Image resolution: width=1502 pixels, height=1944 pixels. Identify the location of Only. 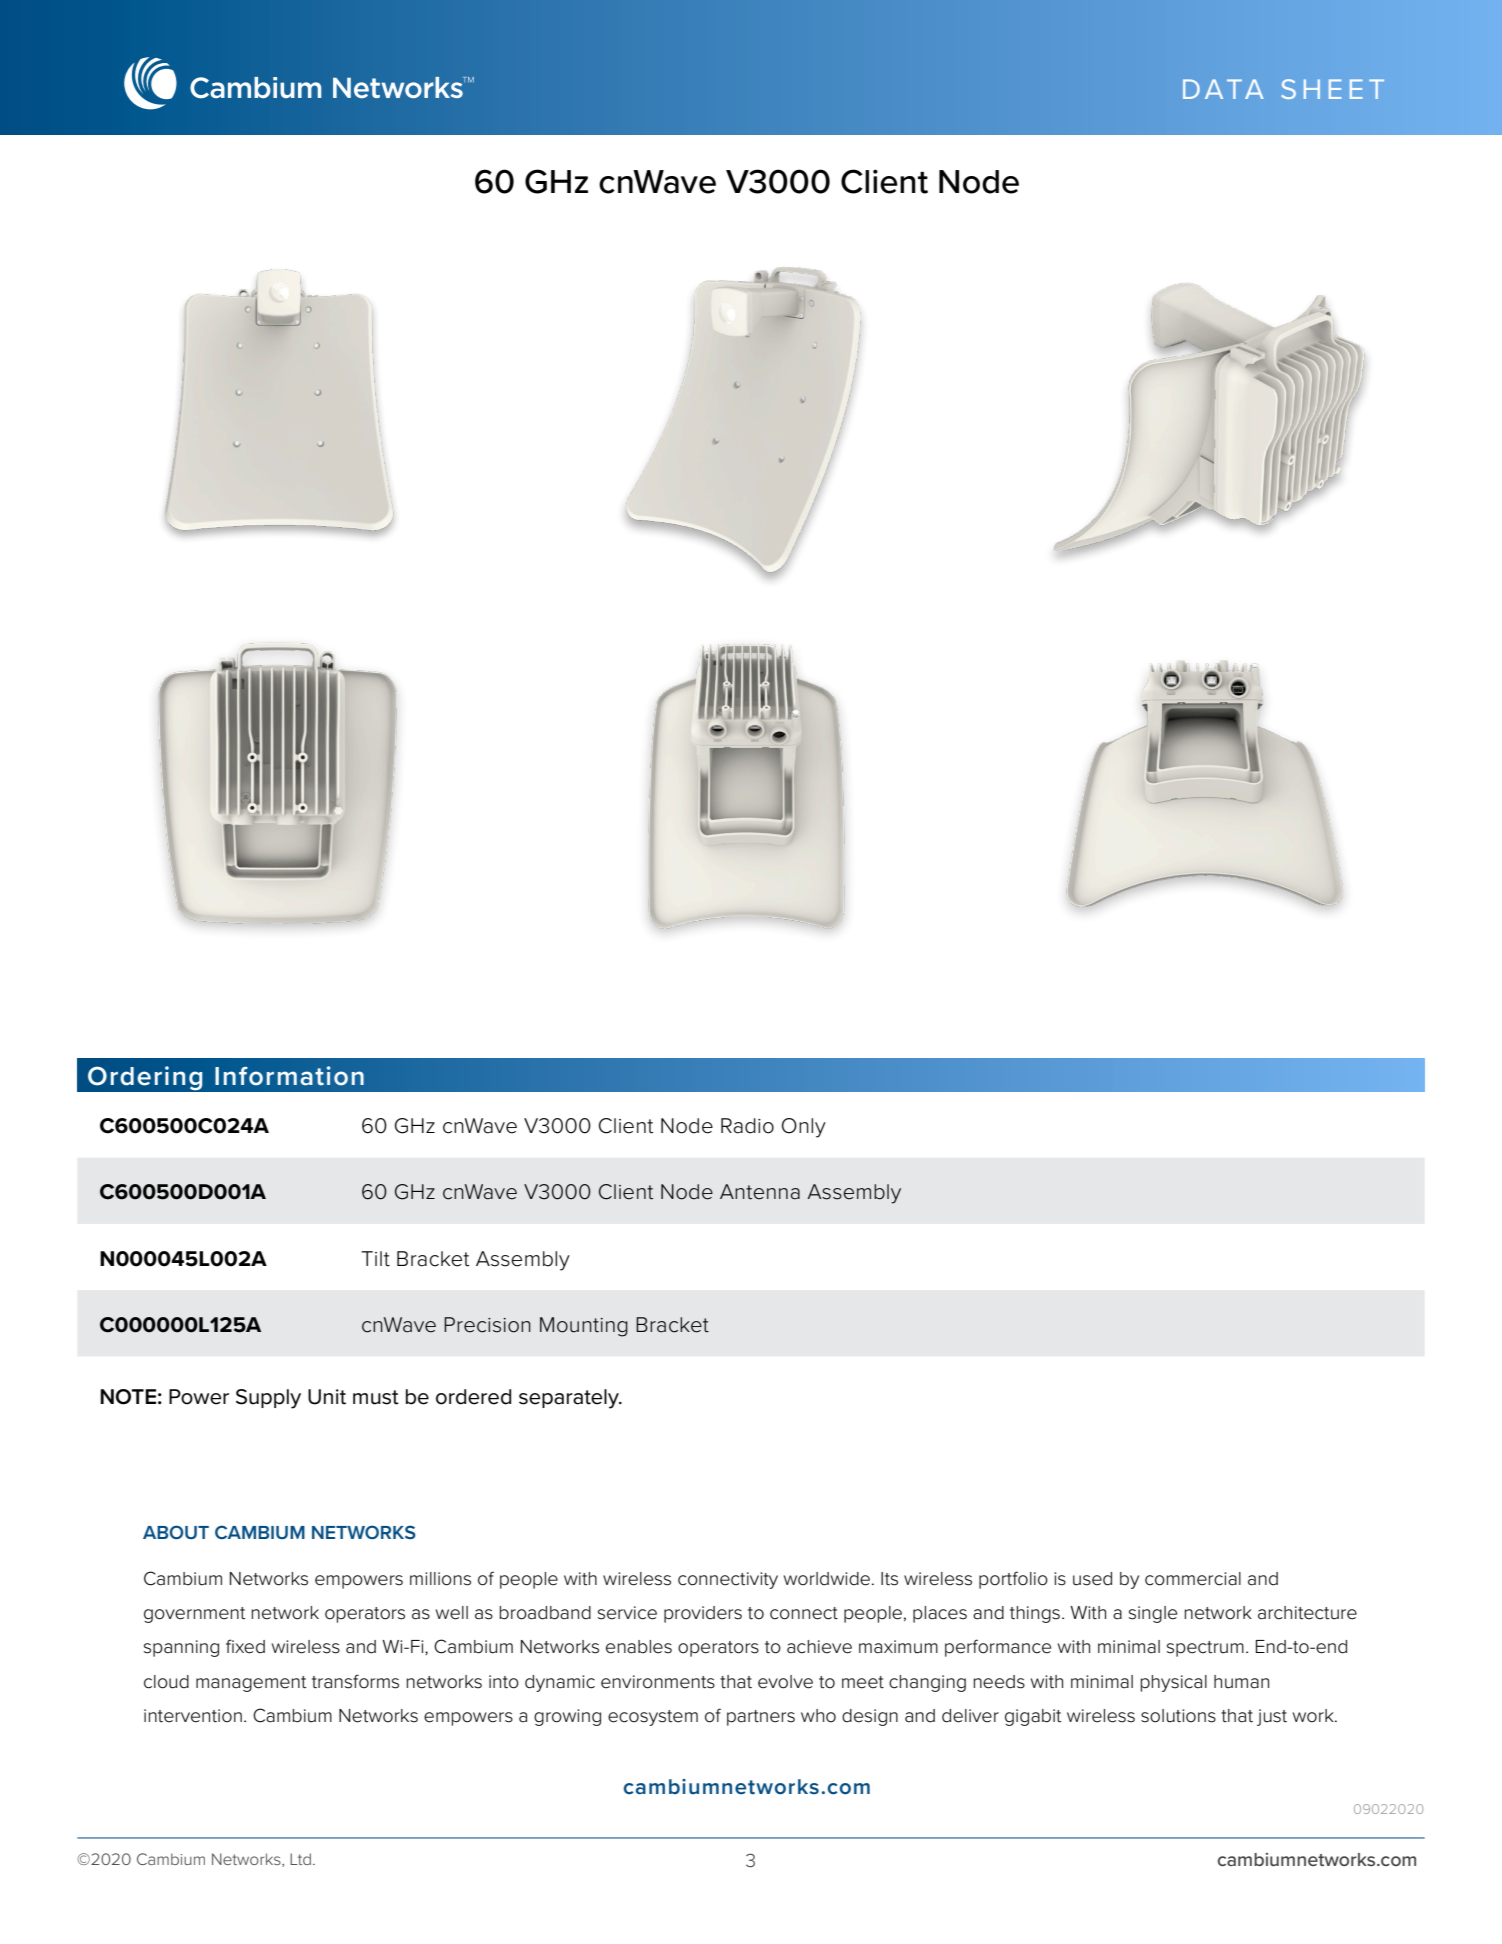
(804, 1128).
